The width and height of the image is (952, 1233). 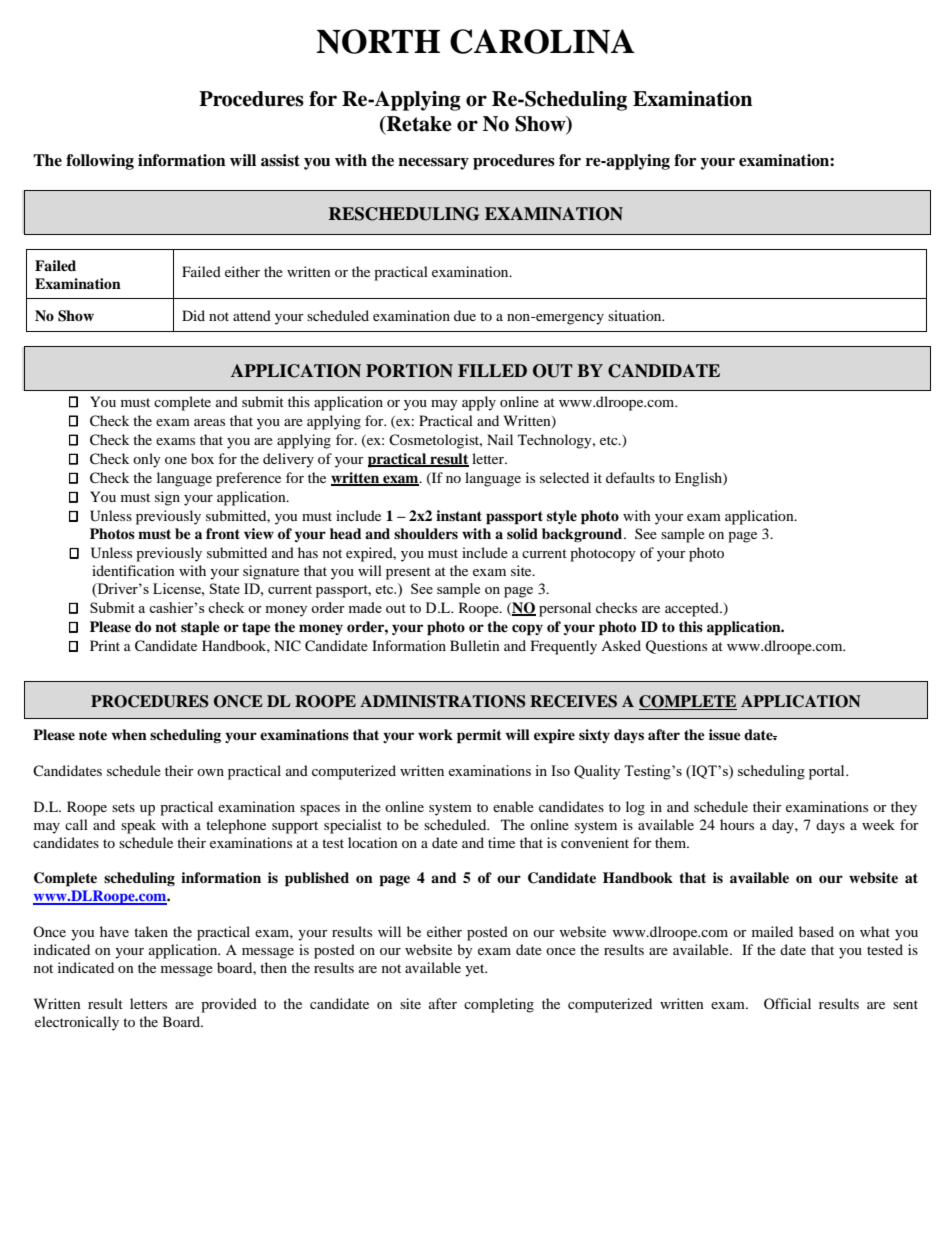 What do you see at coordinates (828, 772) in the image?
I see `portal` at bounding box center [828, 772].
